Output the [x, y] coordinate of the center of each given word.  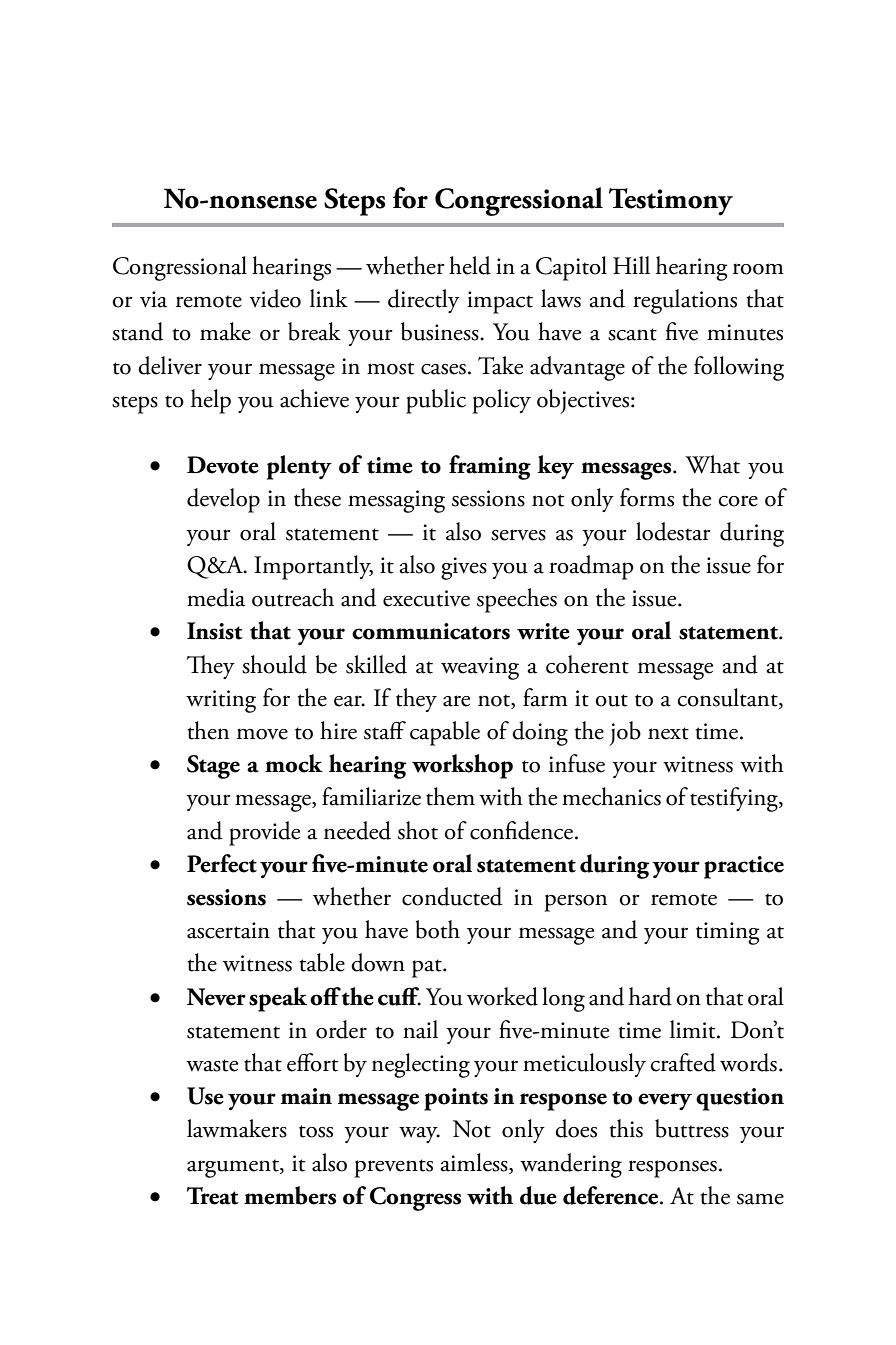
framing [490, 467]
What [712, 464]
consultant [728, 698]
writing [221, 701]
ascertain [228, 930]
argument [234, 1168]
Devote [223, 465]
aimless [475, 1162]
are [456, 701]
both [437, 929]
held [470, 265]
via [153, 299]
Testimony [671, 202]
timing [728, 933]
